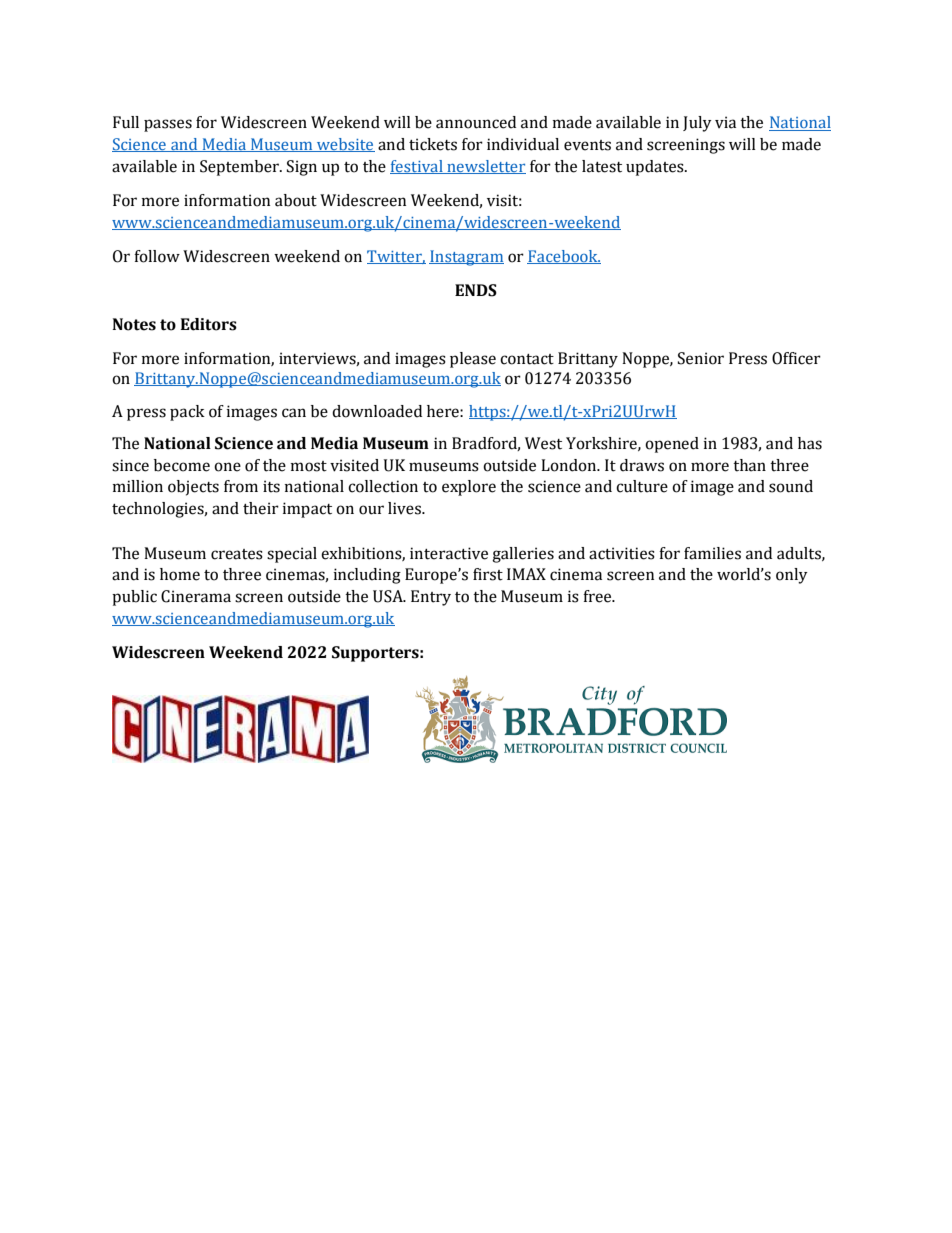 Image resolution: width=952 pixels, height=1233 pixels. I want to click on via, so click(725, 122).
